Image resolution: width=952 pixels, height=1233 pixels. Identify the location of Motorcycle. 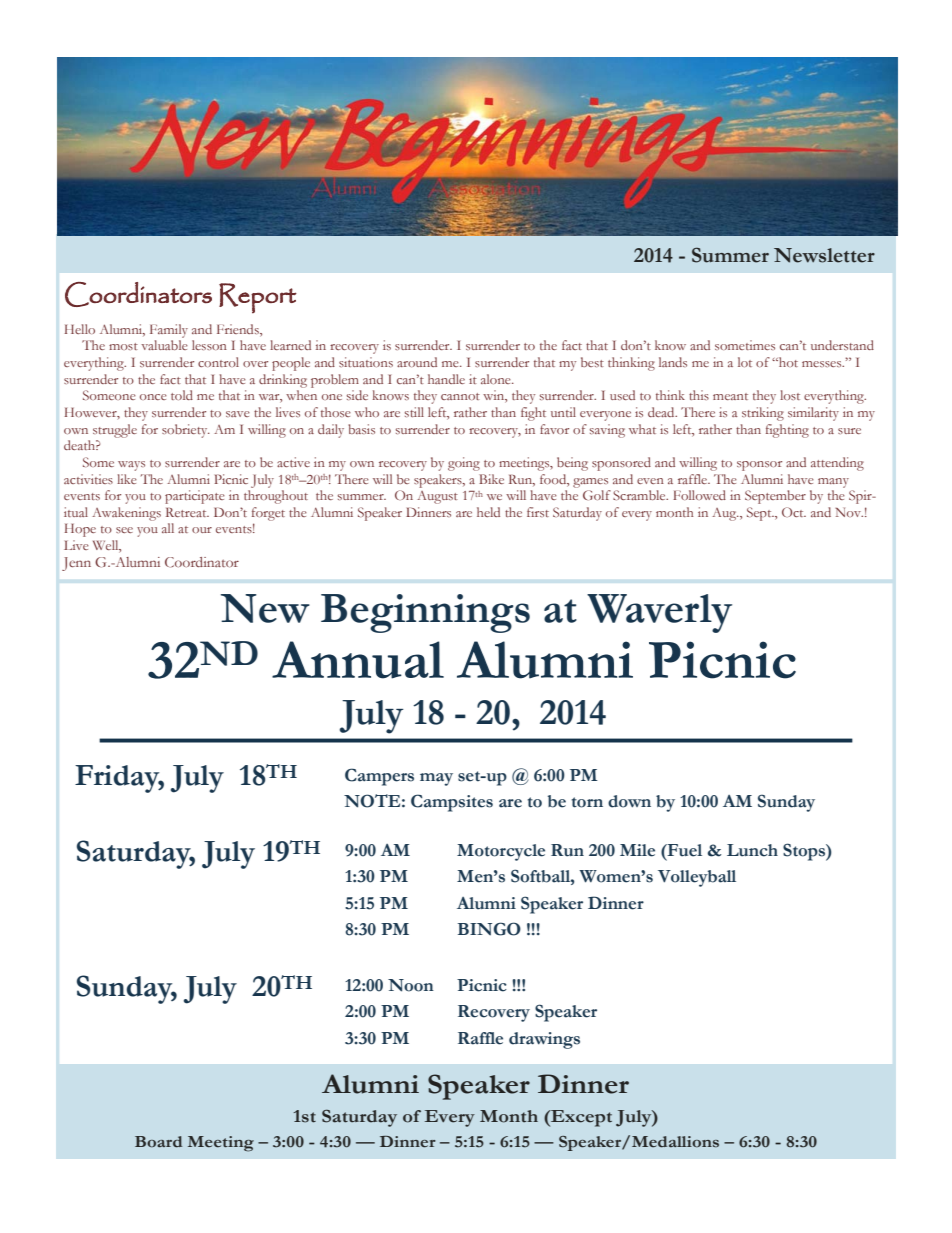
(501, 852).
